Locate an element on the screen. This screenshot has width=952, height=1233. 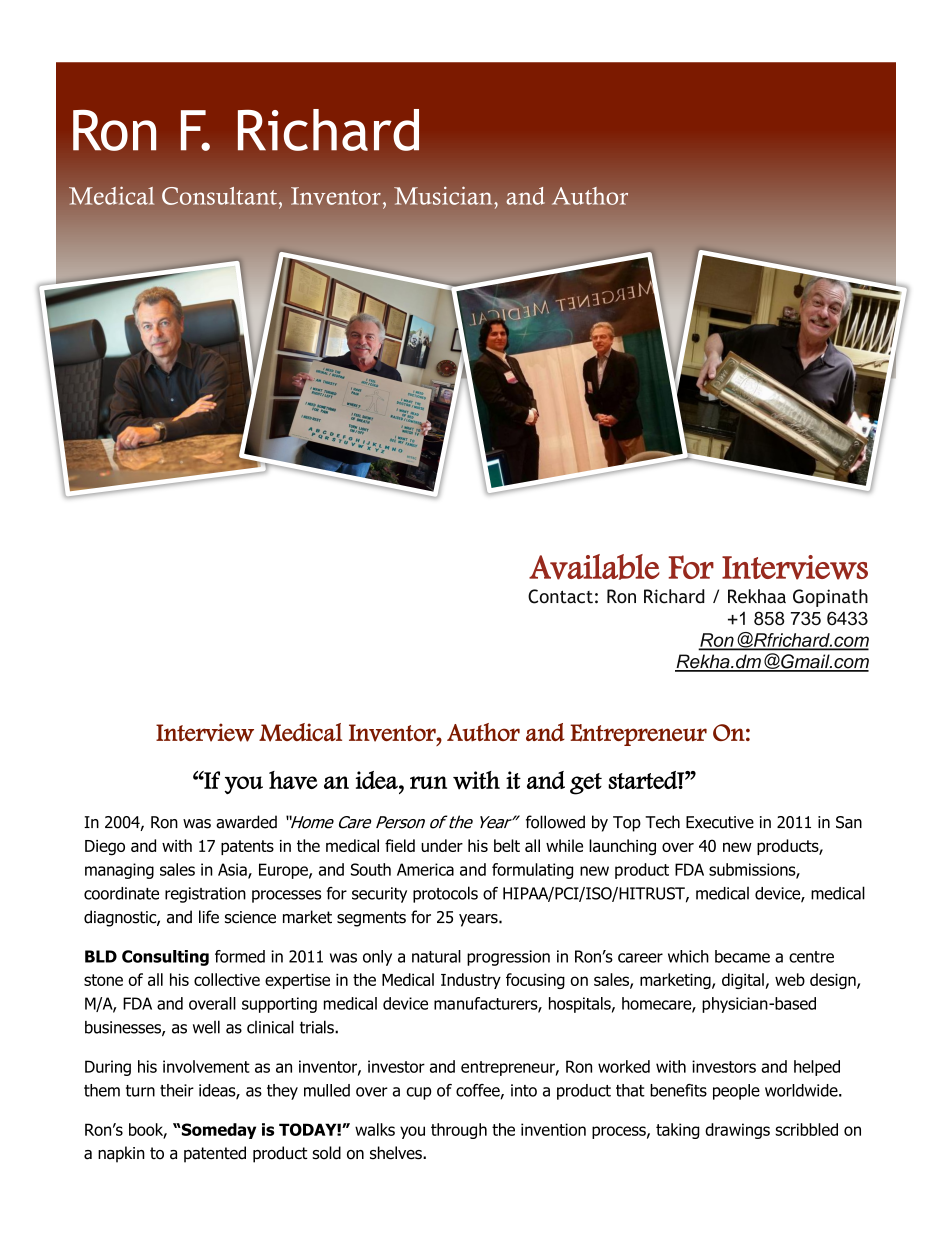
Consultant is located at coordinates (219, 196).
